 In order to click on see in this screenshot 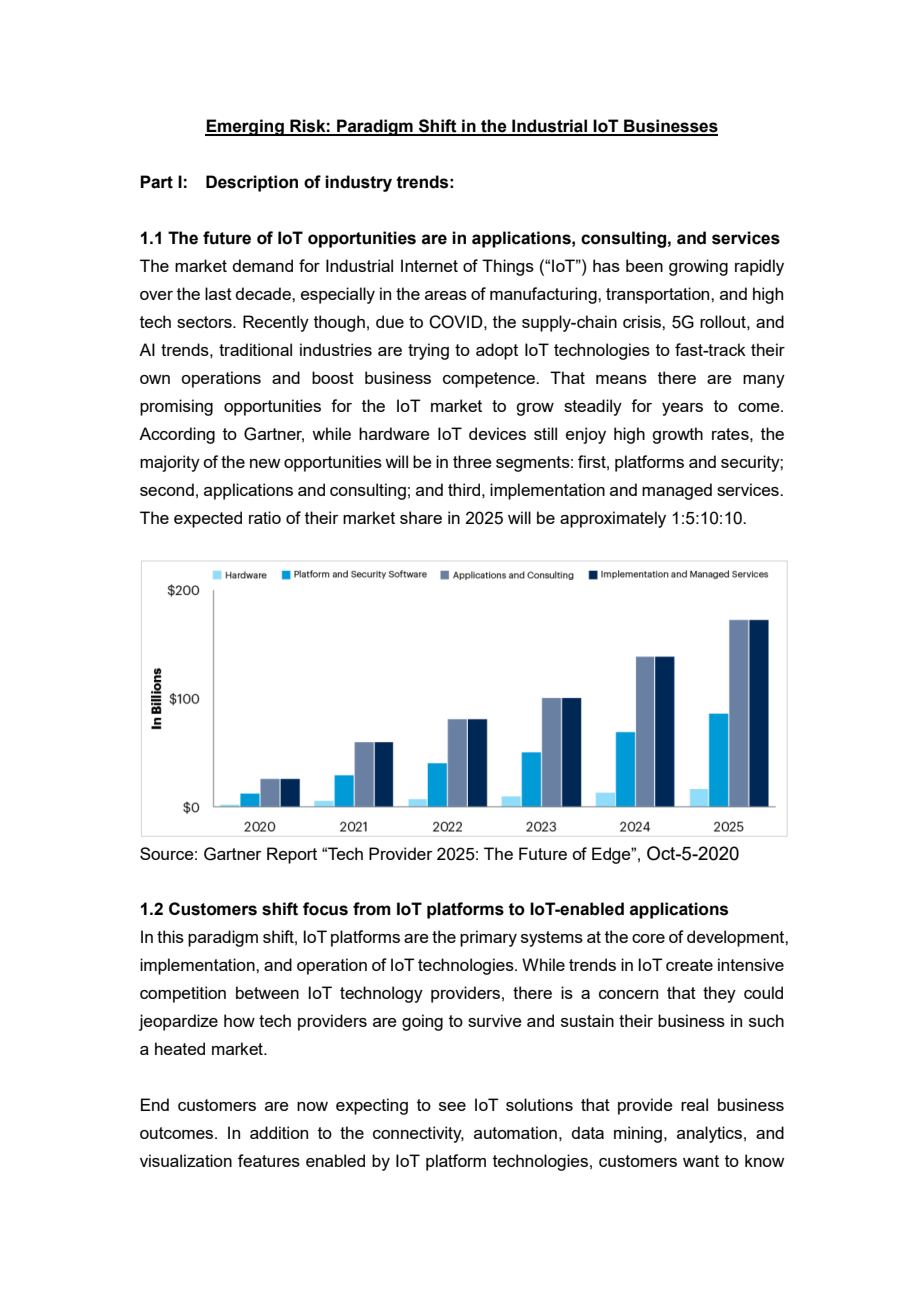, I will do `click(452, 1106)`.
